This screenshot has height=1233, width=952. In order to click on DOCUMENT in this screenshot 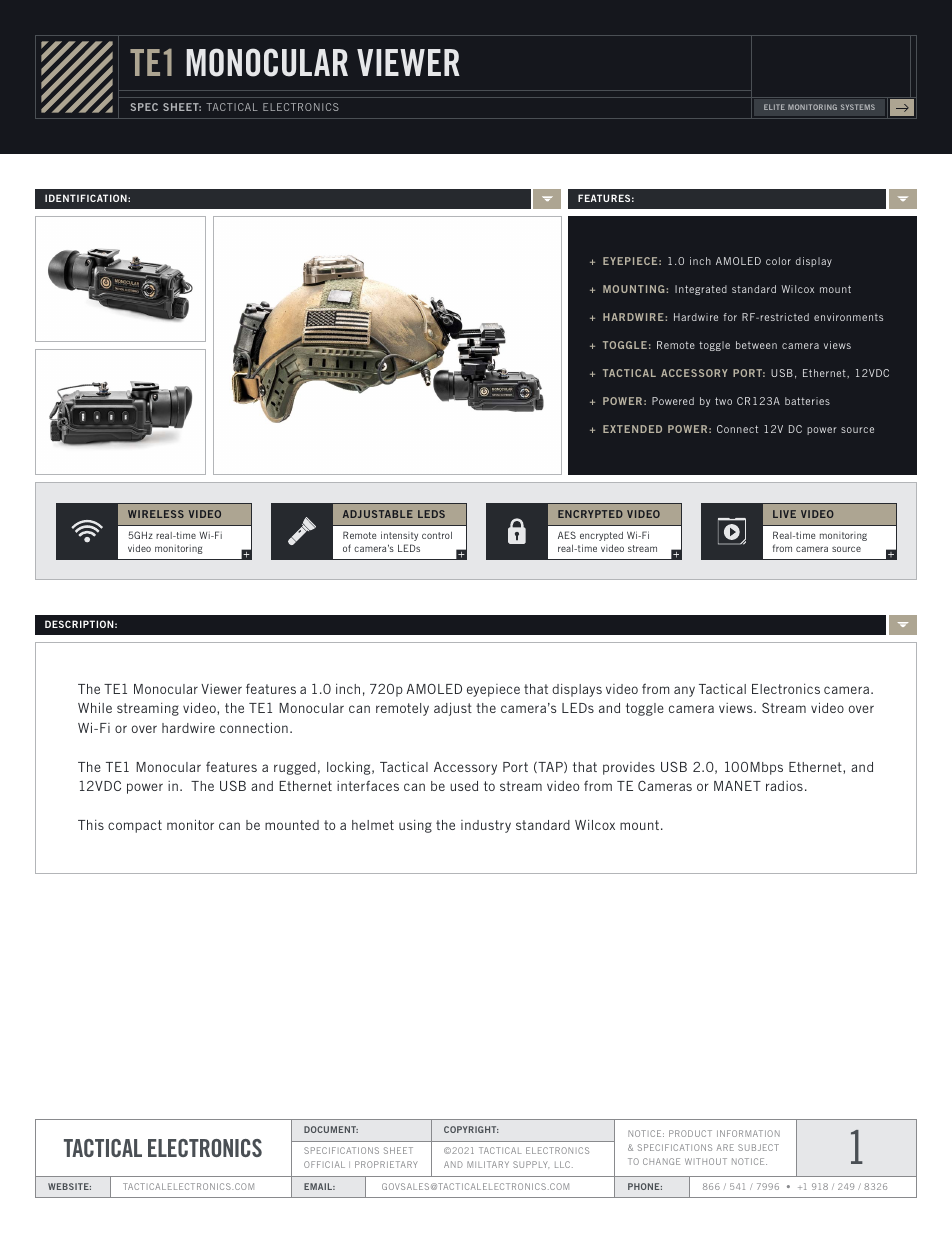, I will do `click(331, 1129)`.
